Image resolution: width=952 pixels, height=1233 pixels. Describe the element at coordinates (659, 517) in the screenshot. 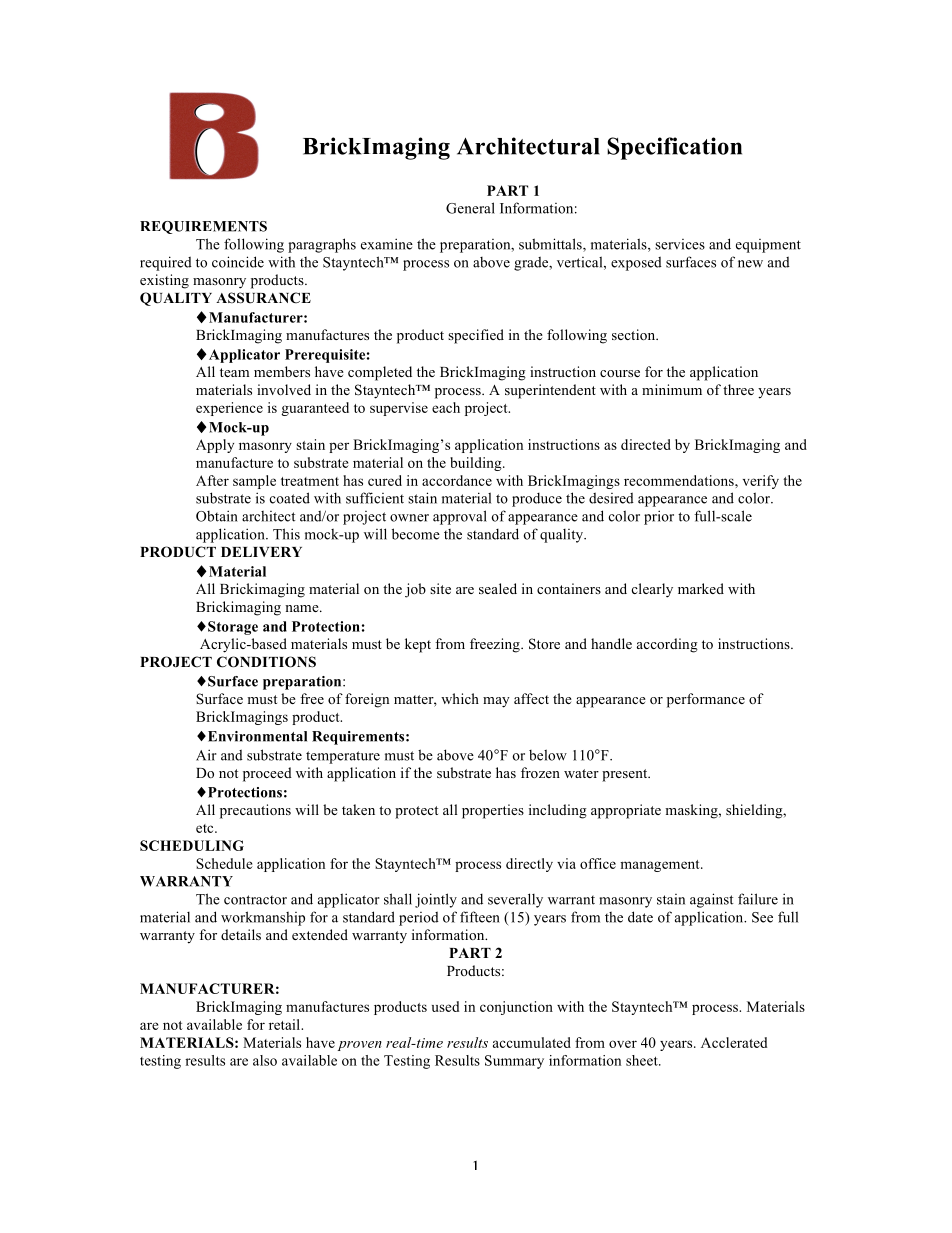

I see `prior` at that location.
